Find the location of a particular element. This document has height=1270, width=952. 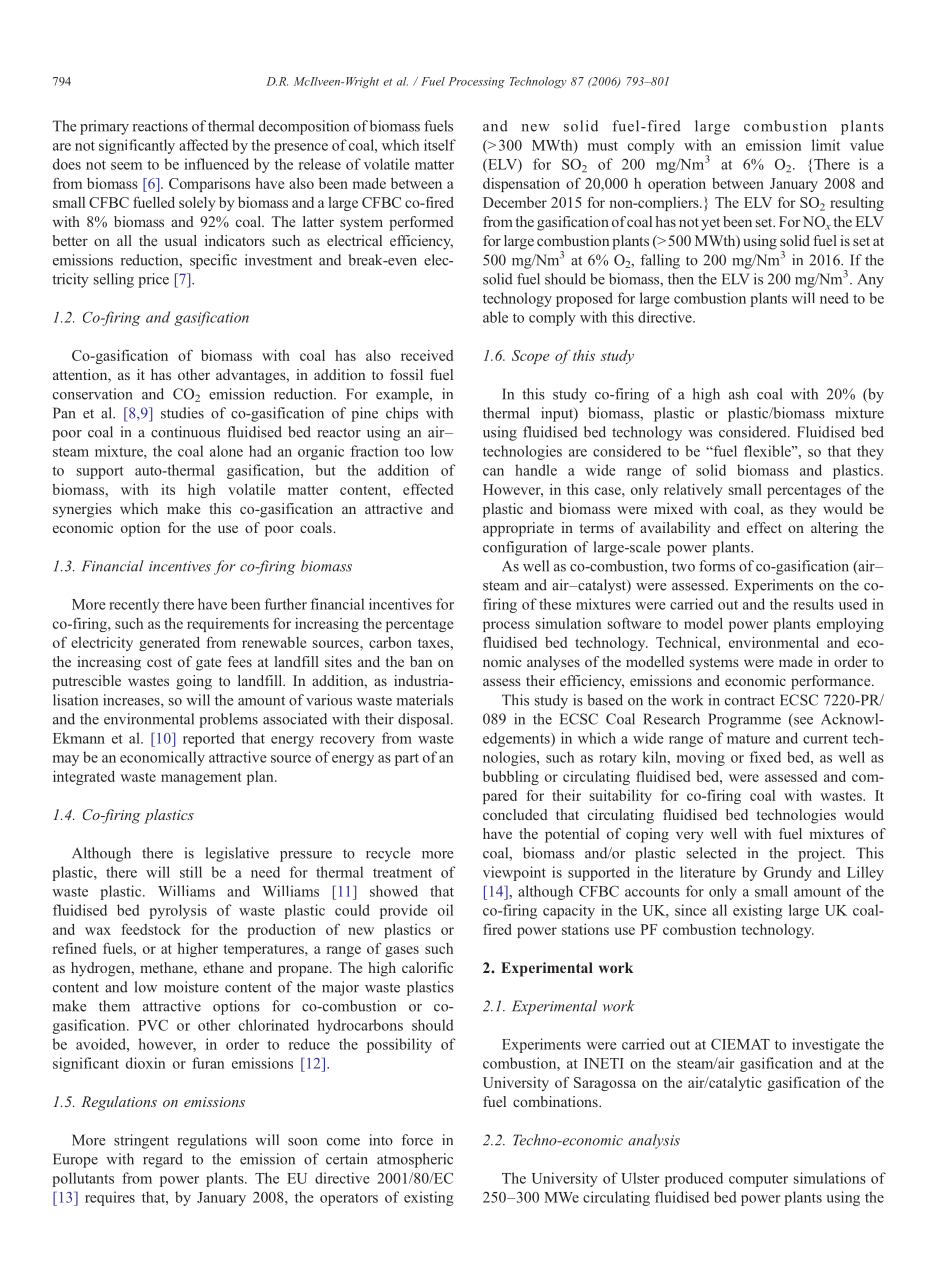

regard is located at coordinates (163, 1160).
